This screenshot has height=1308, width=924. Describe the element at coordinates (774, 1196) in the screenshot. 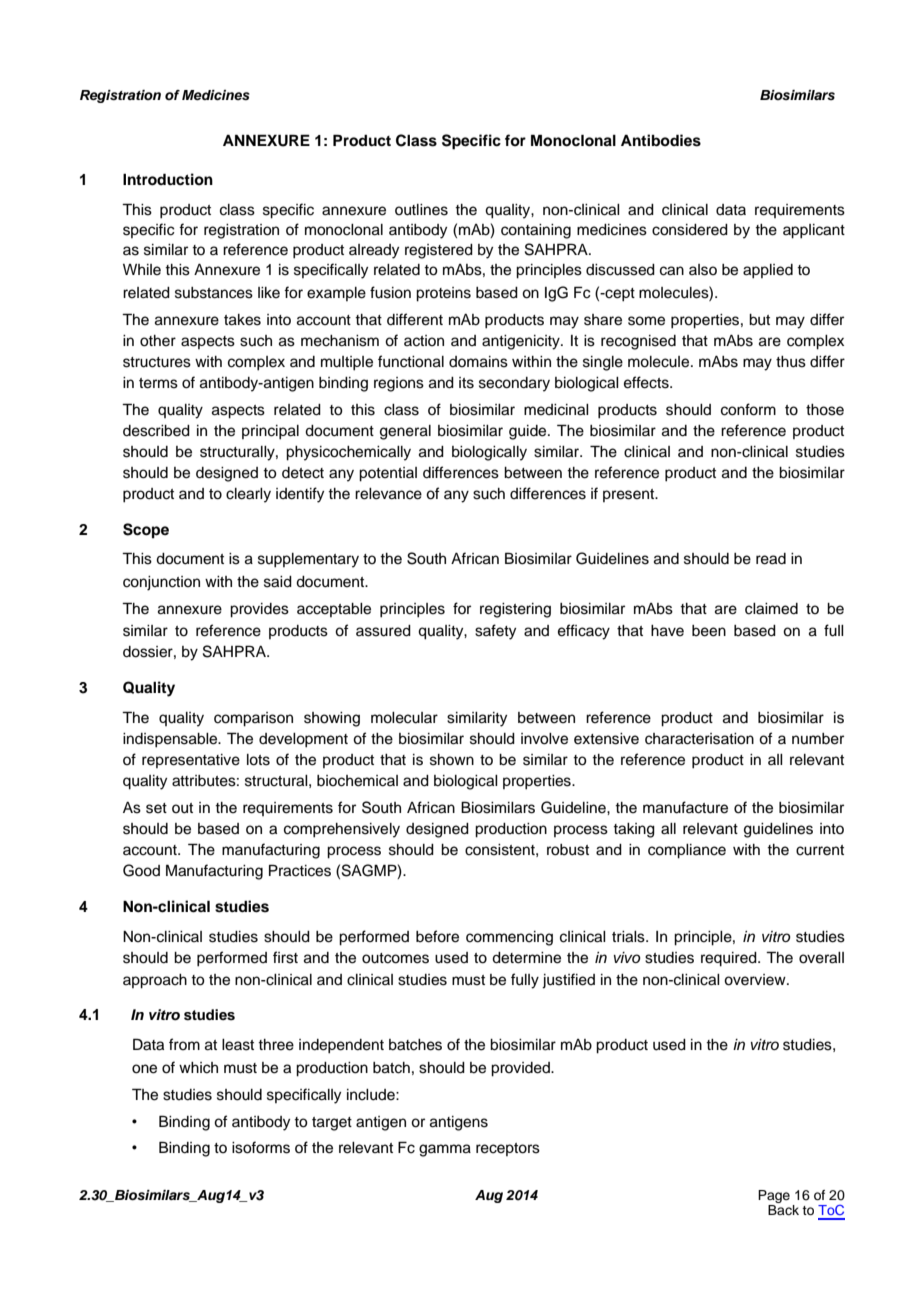

I see `Page` at that location.
